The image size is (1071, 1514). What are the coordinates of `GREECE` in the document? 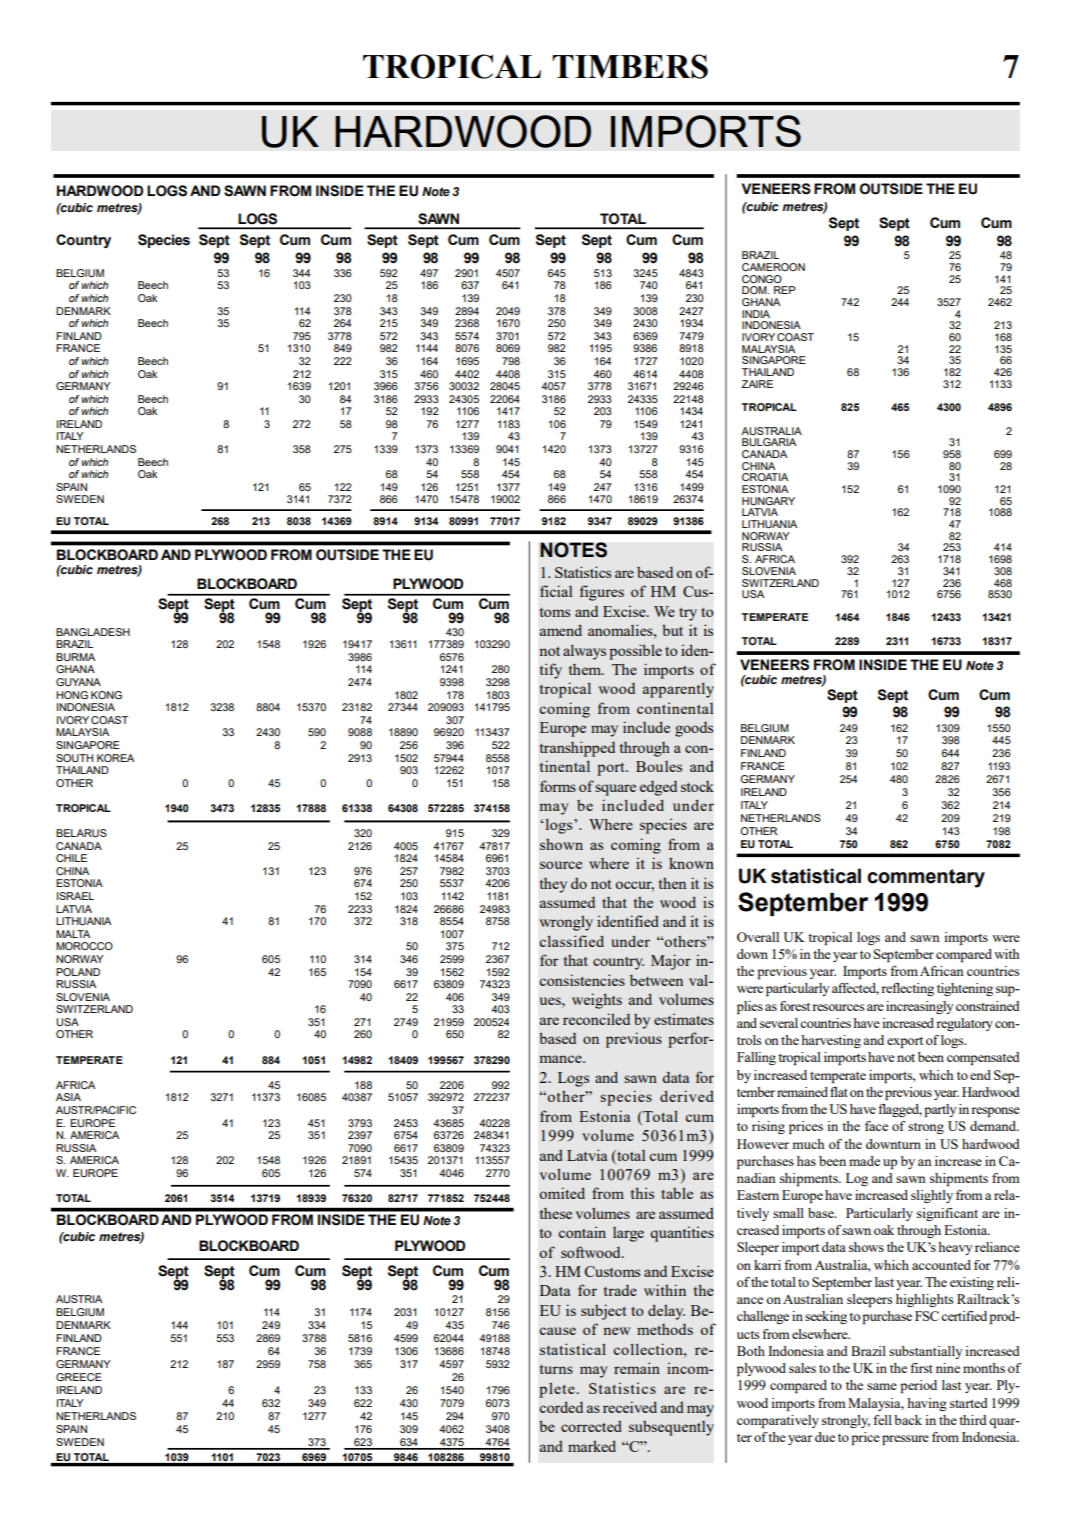 It's located at (79, 1377).
